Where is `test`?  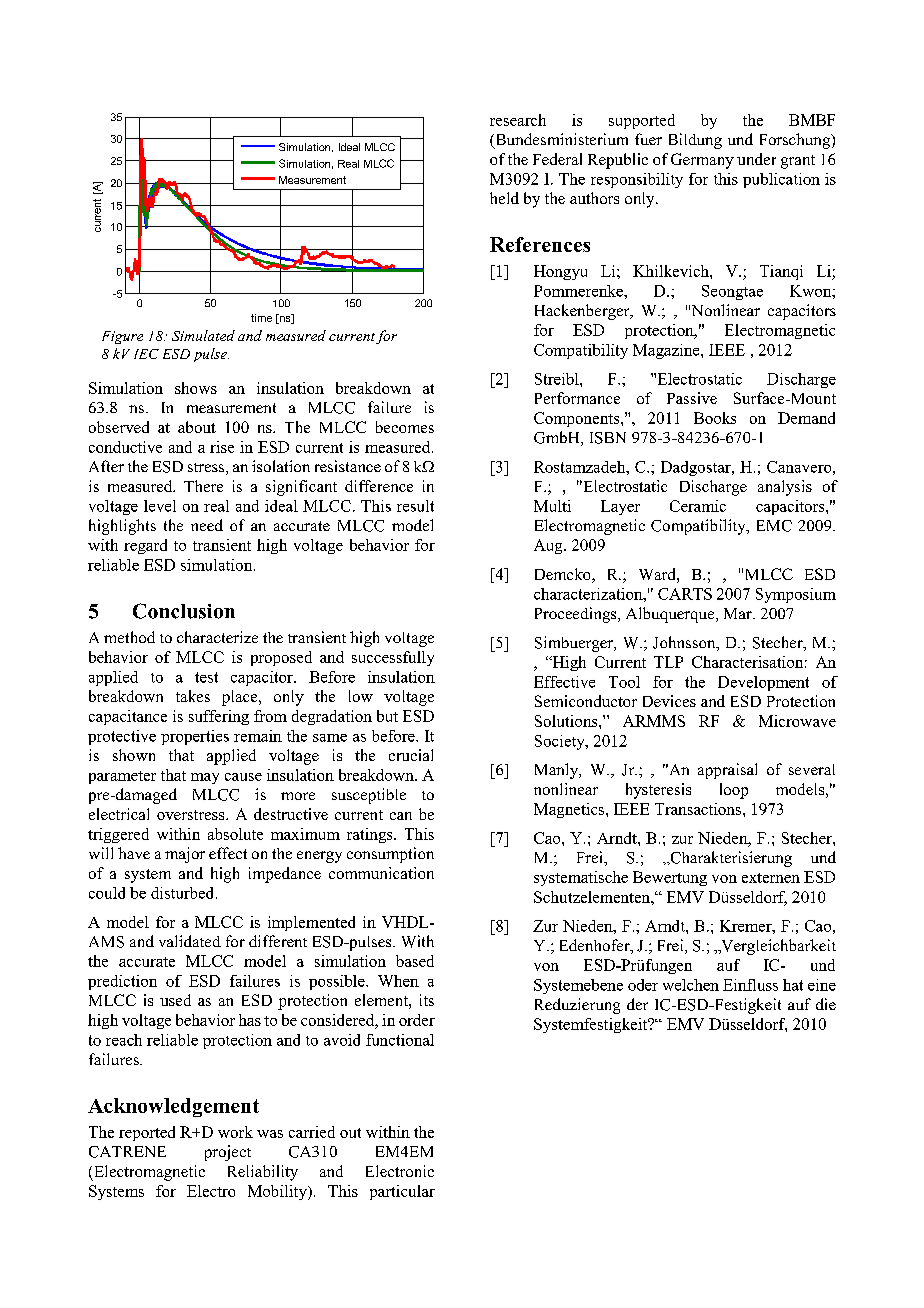
test is located at coordinates (206, 677).
